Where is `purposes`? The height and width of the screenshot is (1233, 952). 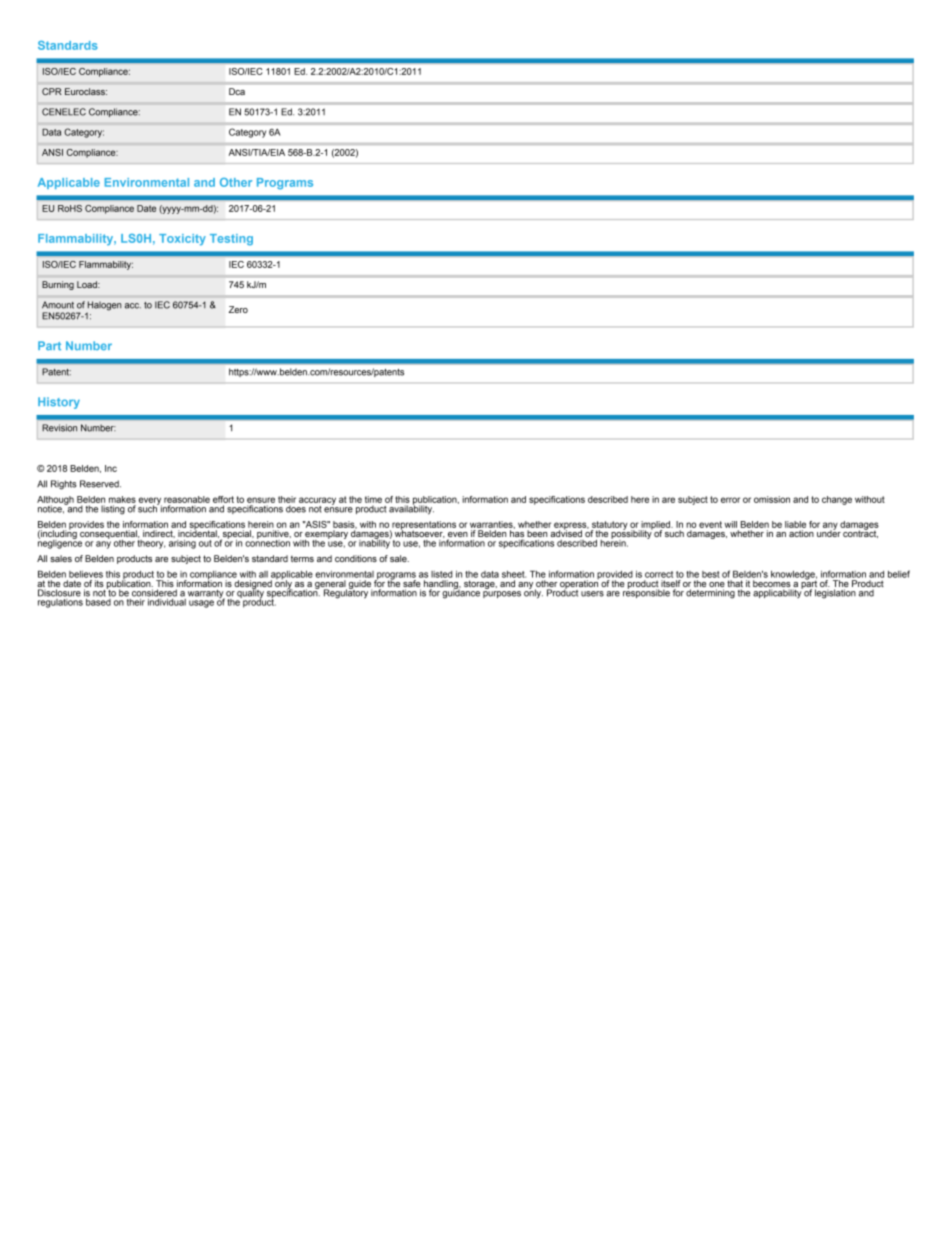
purposes is located at coordinates (502, 594).
